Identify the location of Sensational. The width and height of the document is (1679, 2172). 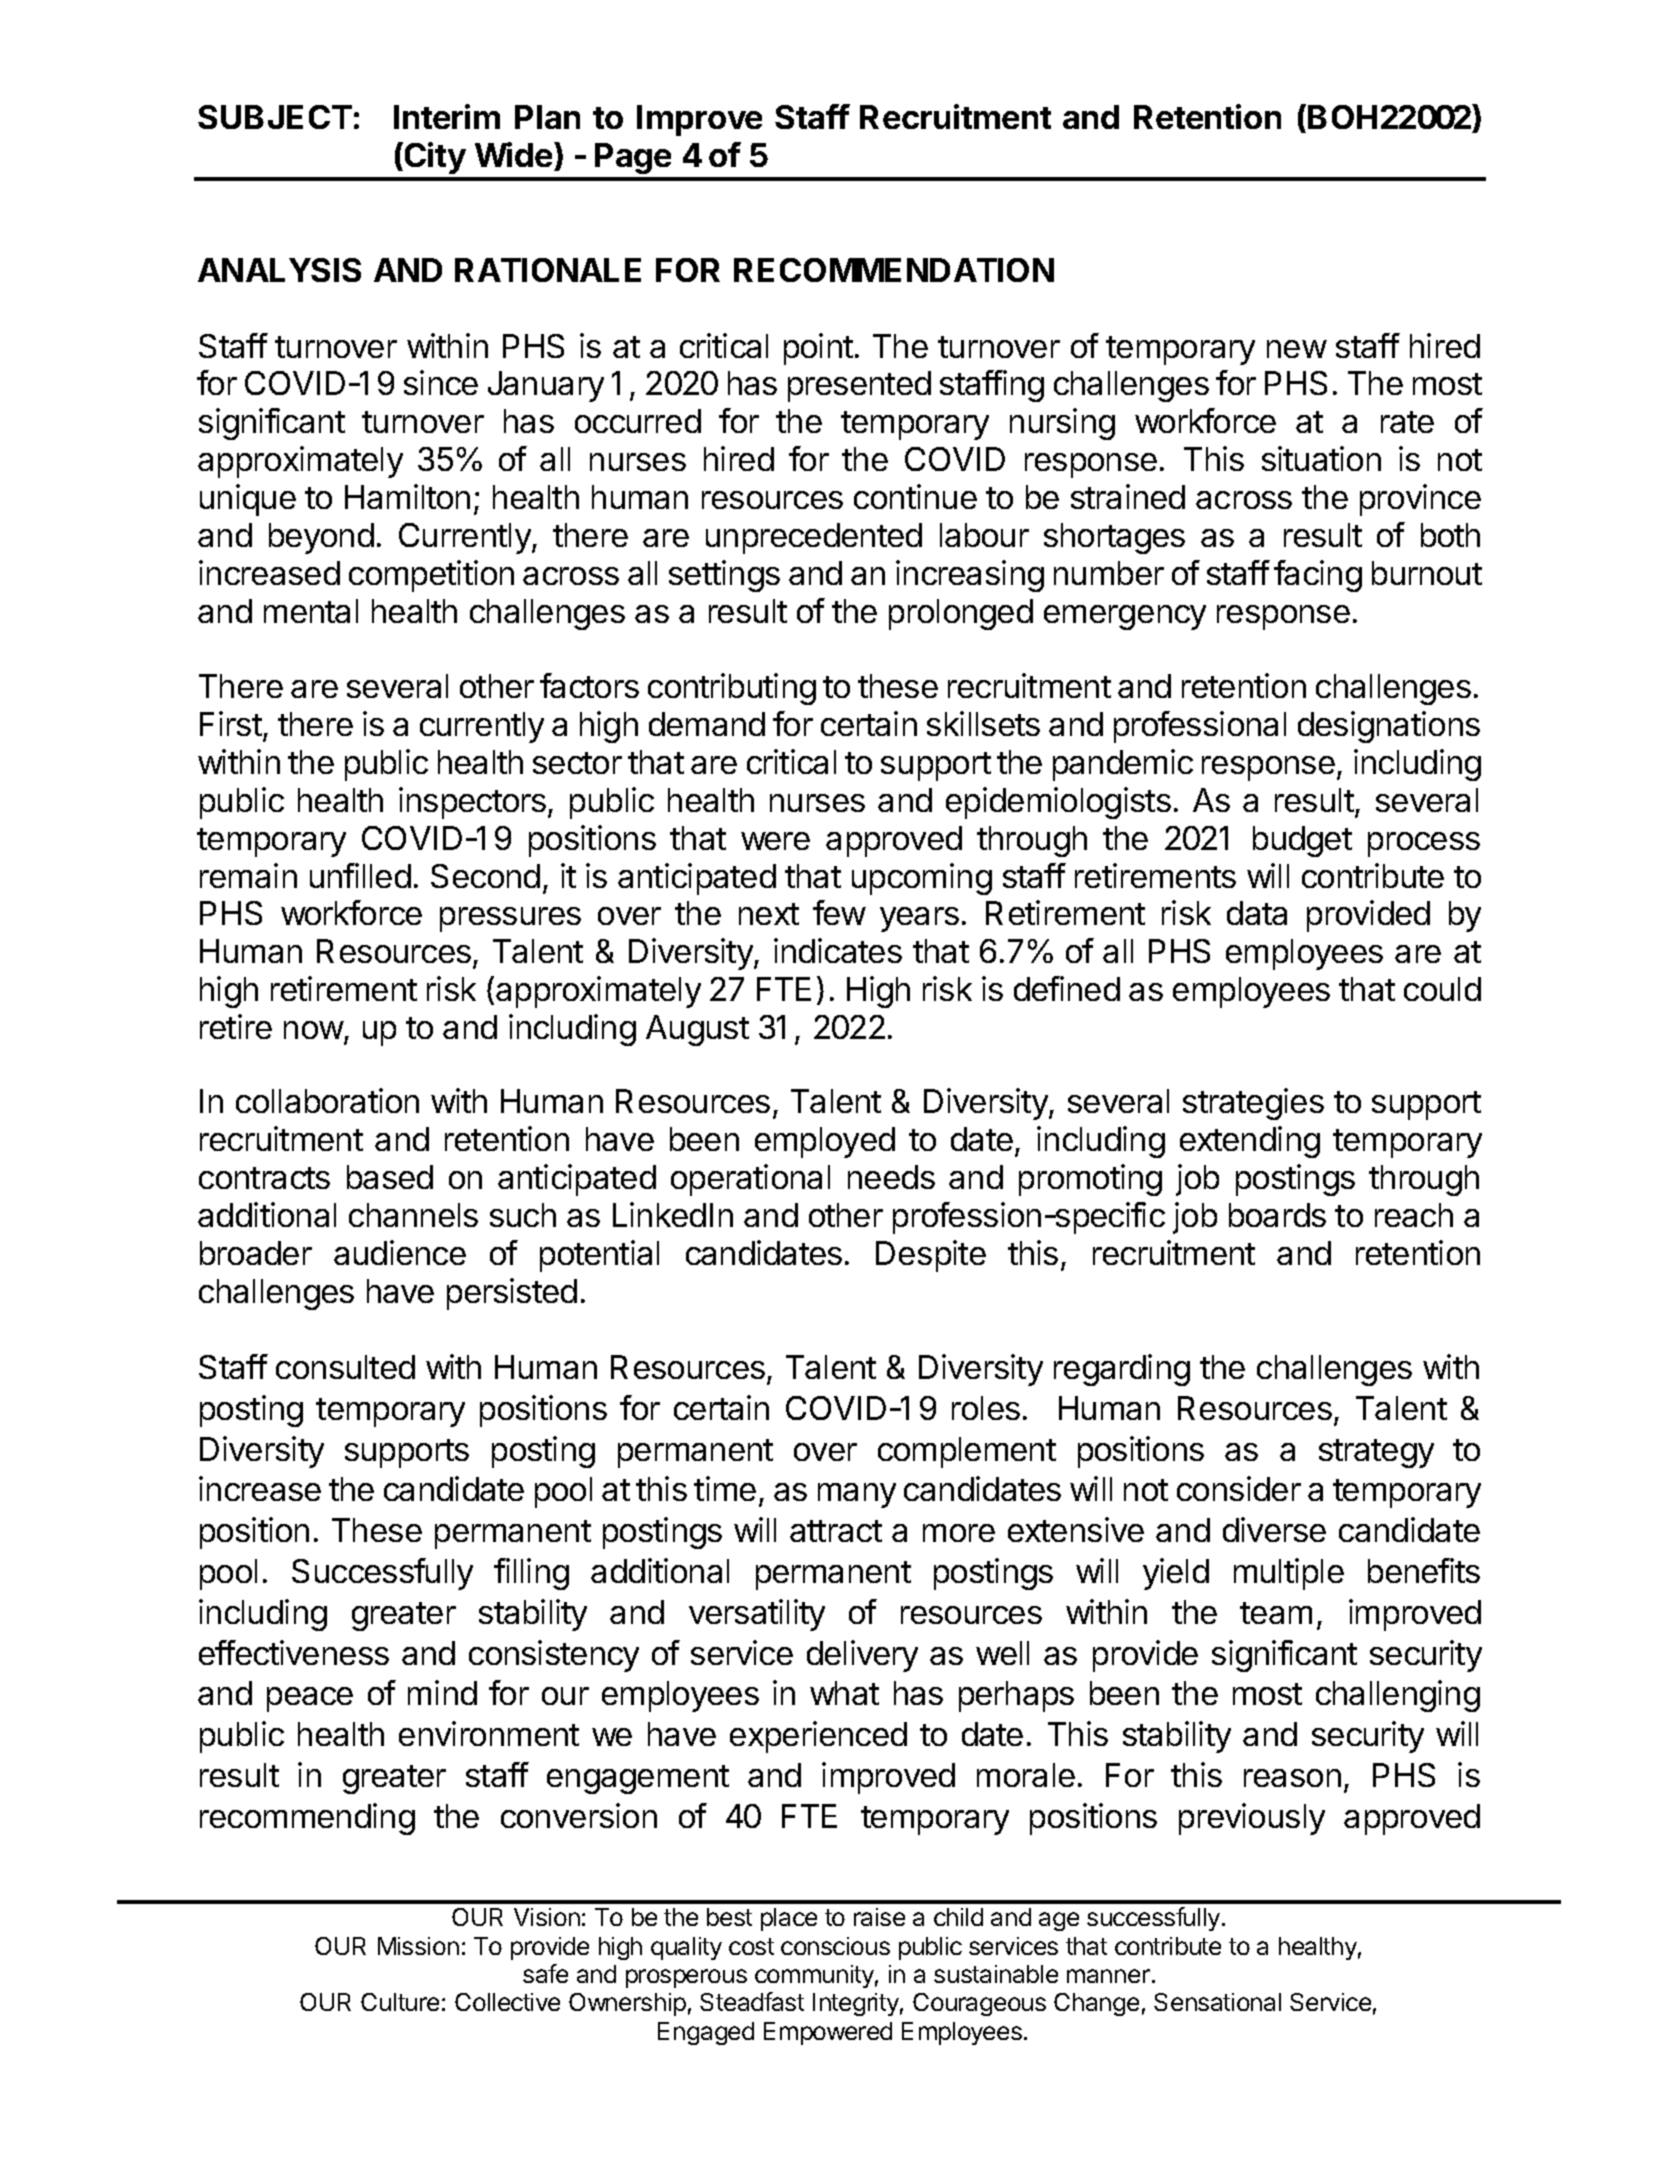
(1217, 2002).
